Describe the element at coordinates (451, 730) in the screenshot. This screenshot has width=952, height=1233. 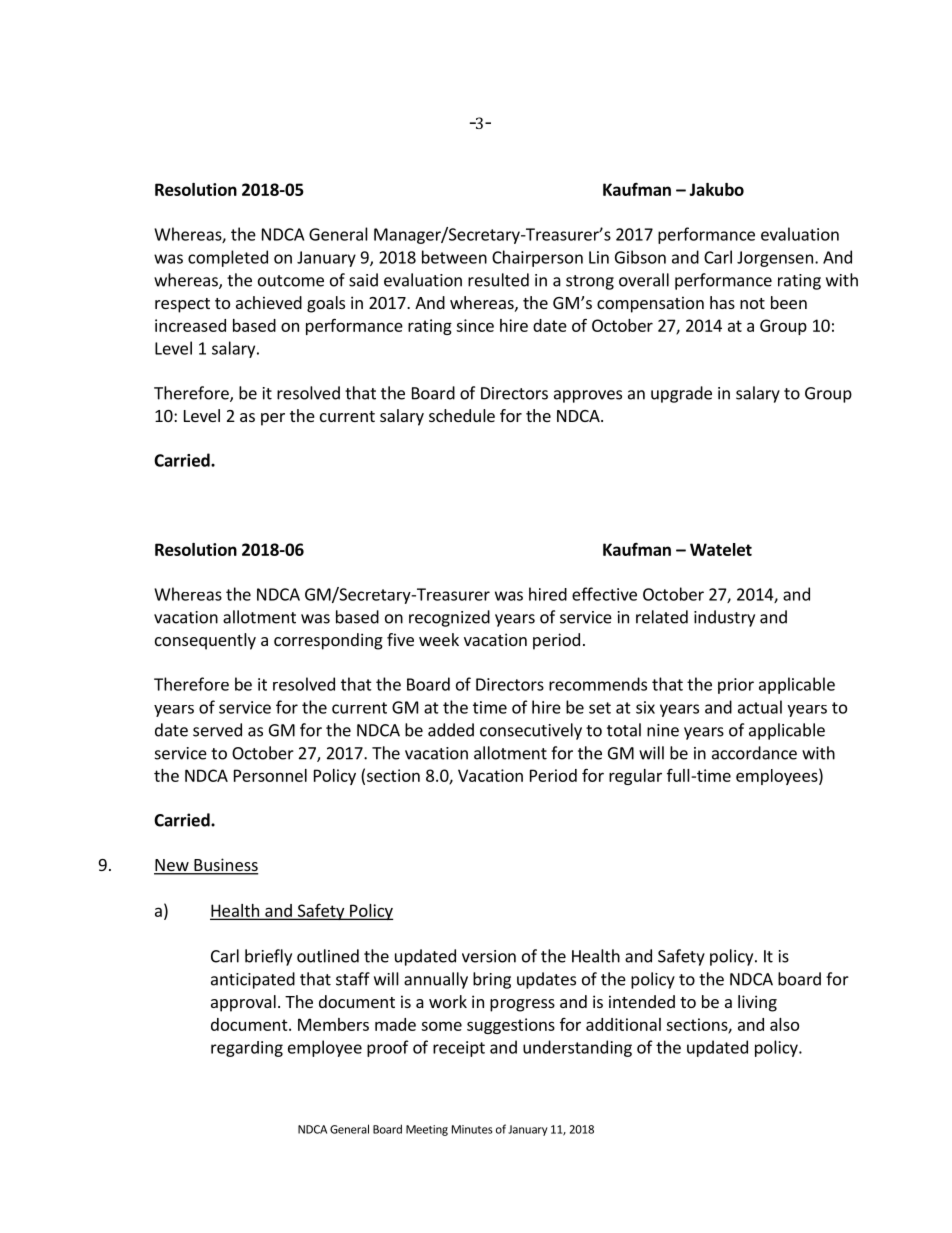
I see `added` at that location.
